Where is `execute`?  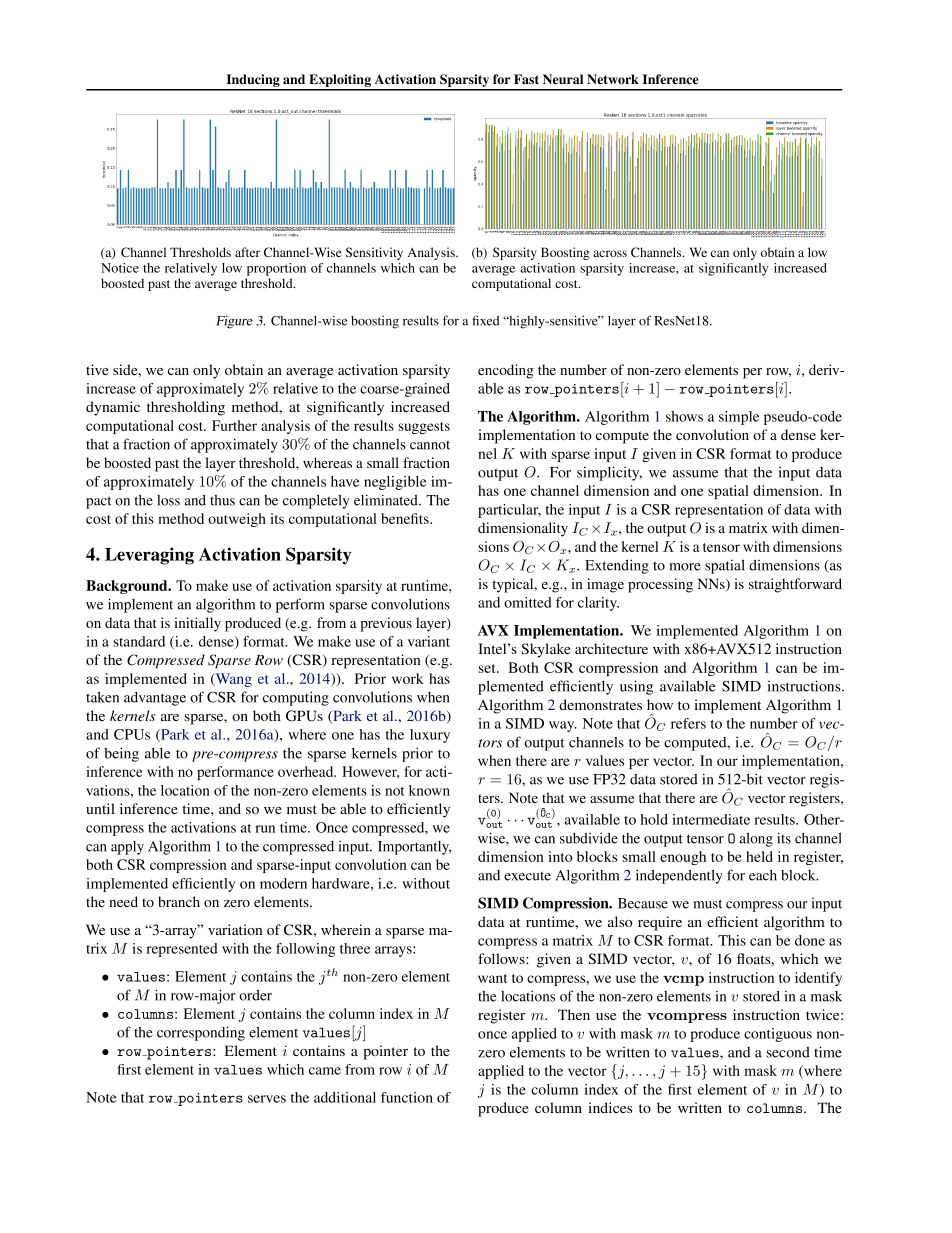
execute is located at coordinates (527, 876).
